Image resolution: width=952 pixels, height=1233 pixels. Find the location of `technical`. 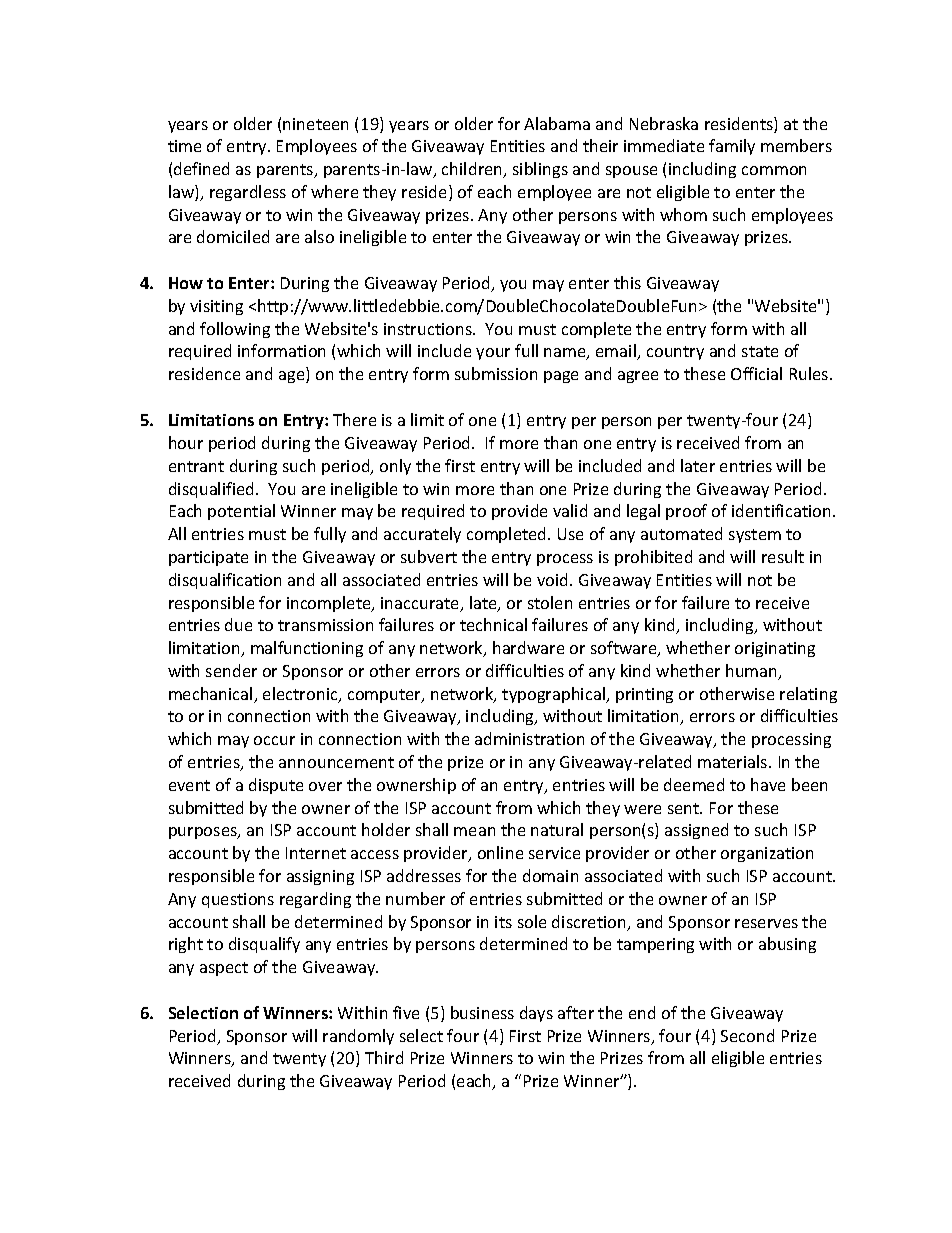

technical is located at coordinates (493, 624).
